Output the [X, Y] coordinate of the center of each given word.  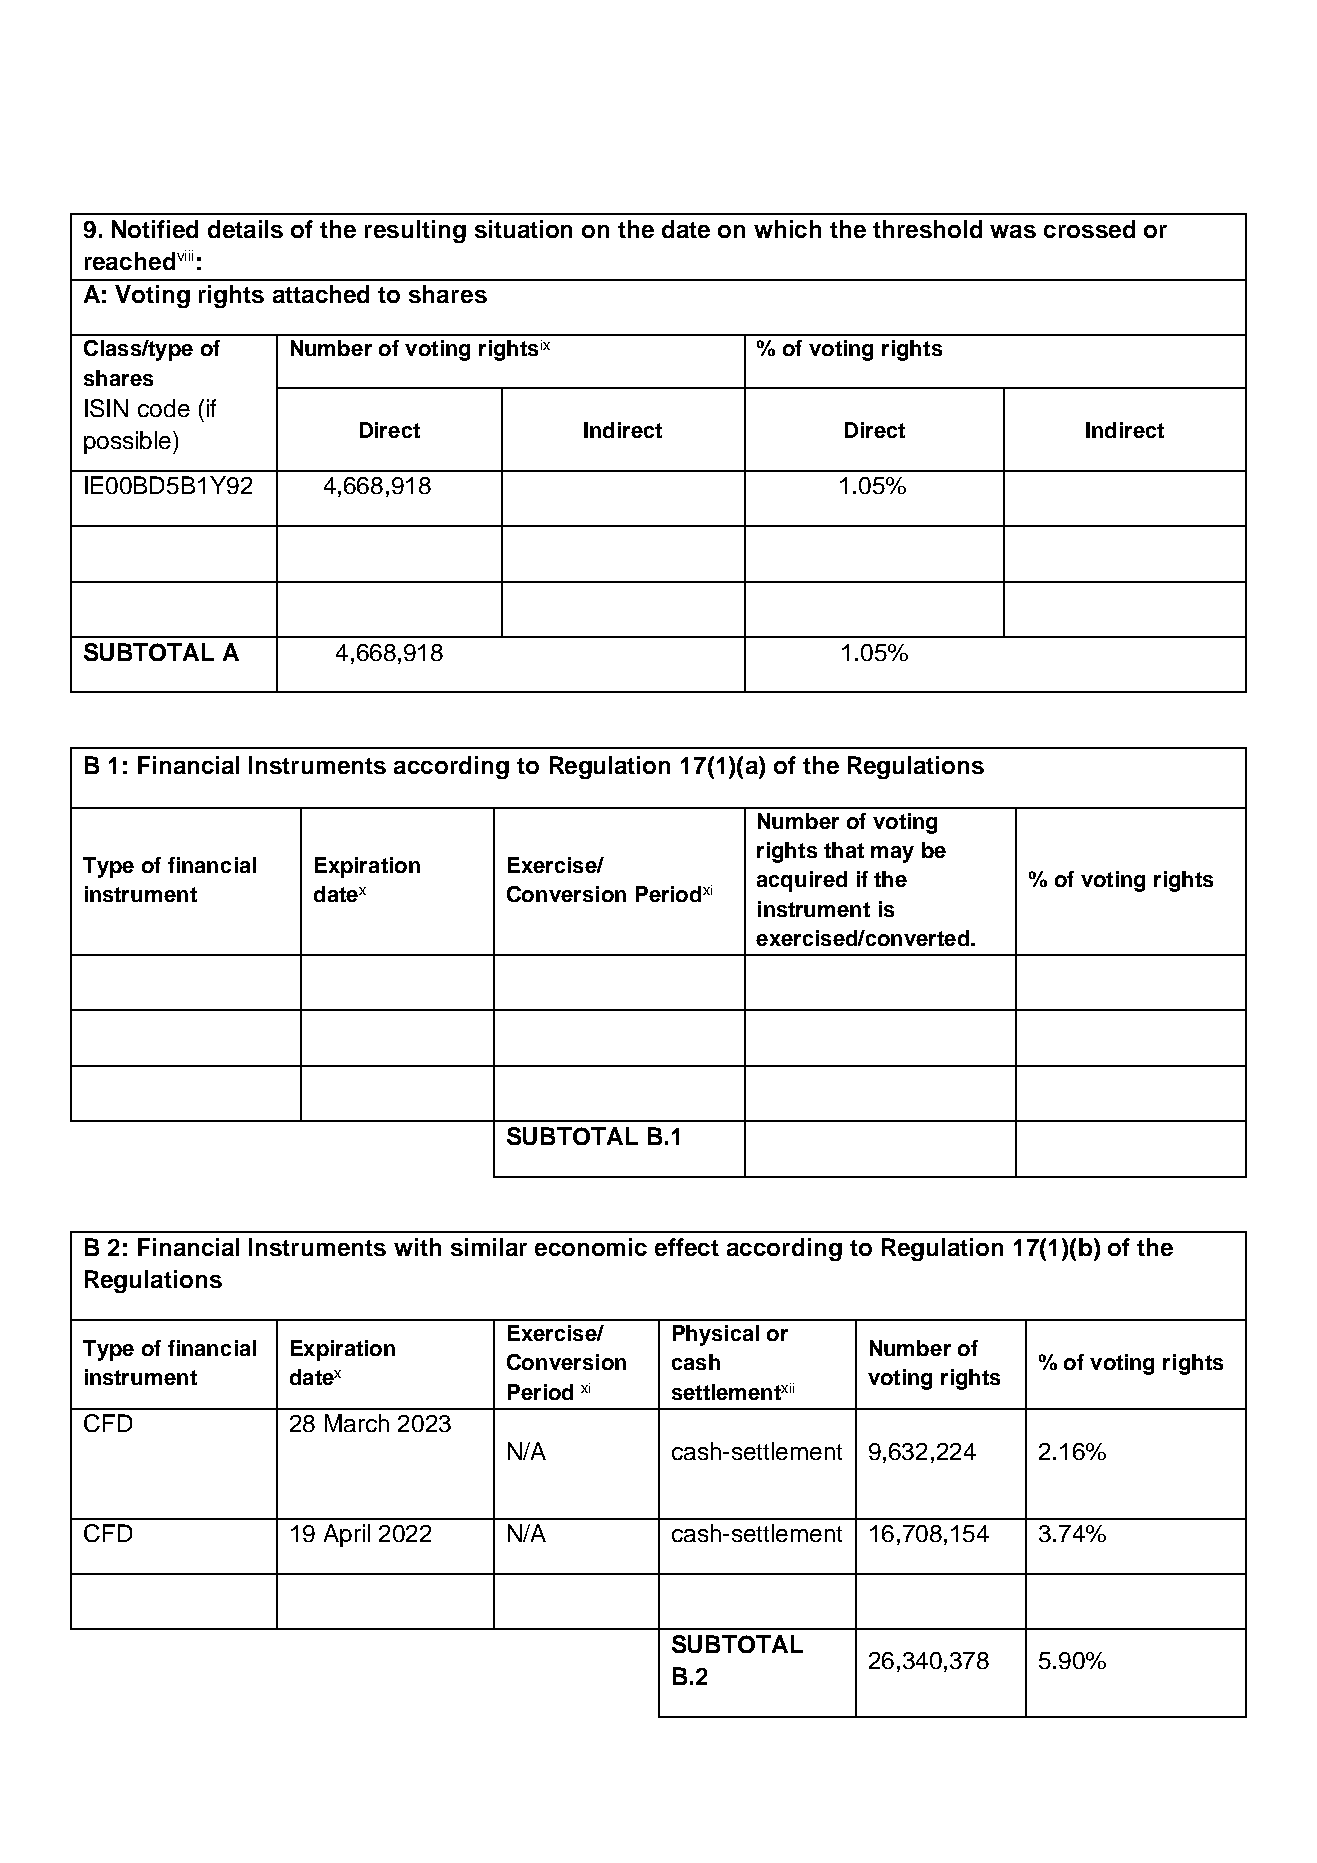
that [844, 850]
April [347, 1535]
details [245, 229]
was [1013, 231]
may [892, 854]
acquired [802, 881]
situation [523, 229]
